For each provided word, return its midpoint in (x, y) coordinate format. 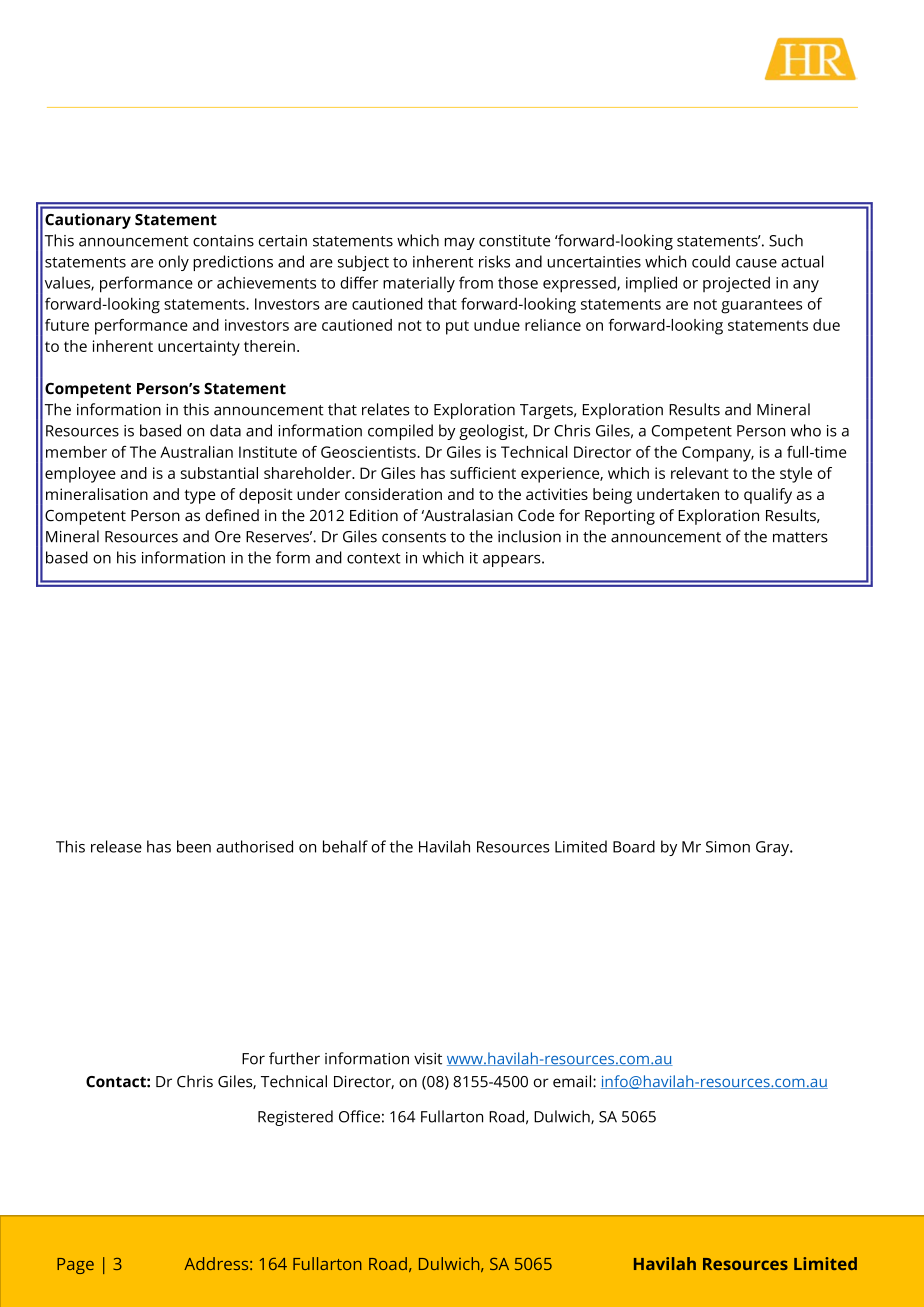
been (194, 846)
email (573, 1081)
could (711, 261)
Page (75, 1266)
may (460, 243)
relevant (700, 473)
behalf (345, 846)
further (294, 1058)
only (174, 263)
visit (428, 1059)
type (200, 496)
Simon (728, 847)
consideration (393, 494)
